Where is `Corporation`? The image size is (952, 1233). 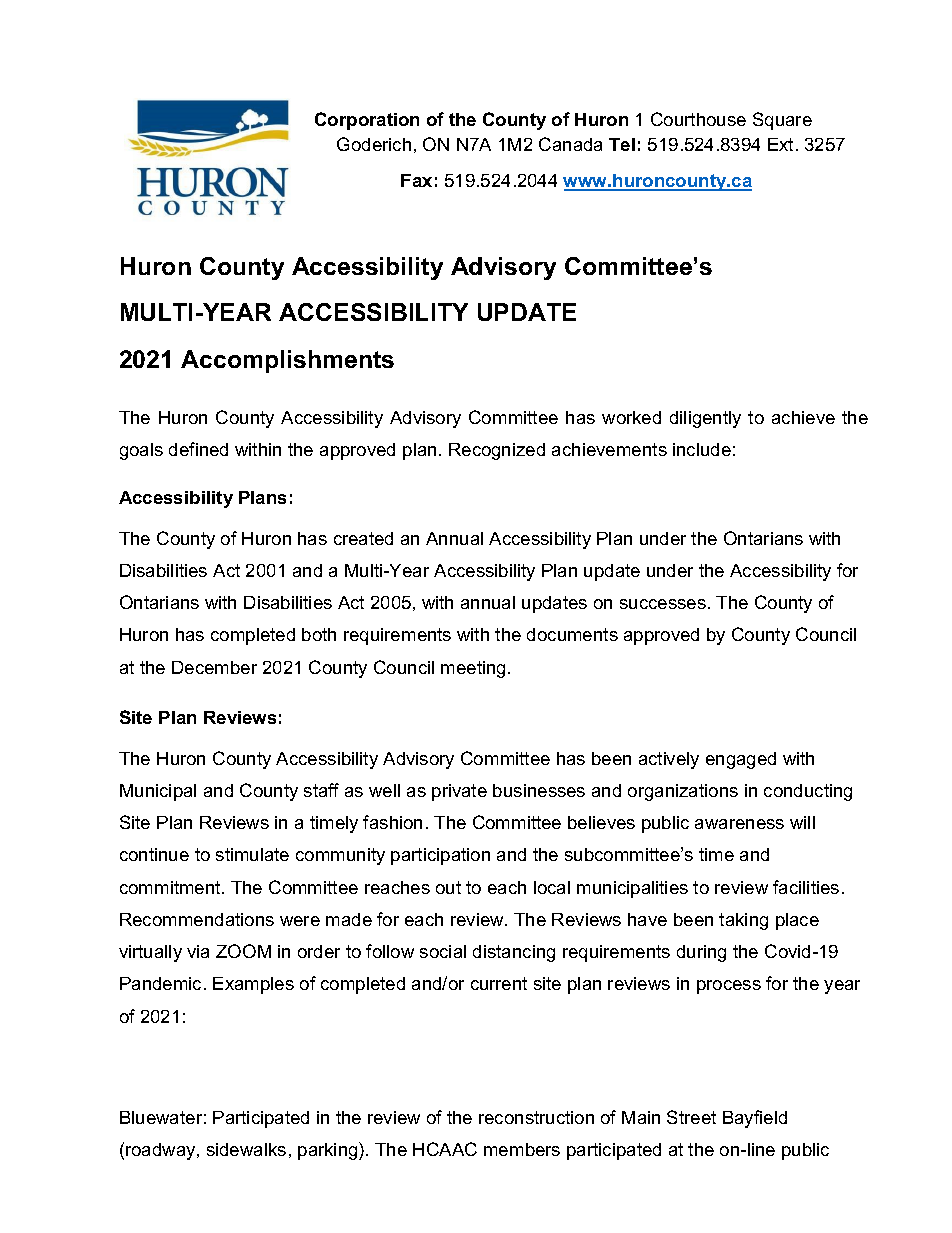 Corporation is located at coordinates (367, 121).
